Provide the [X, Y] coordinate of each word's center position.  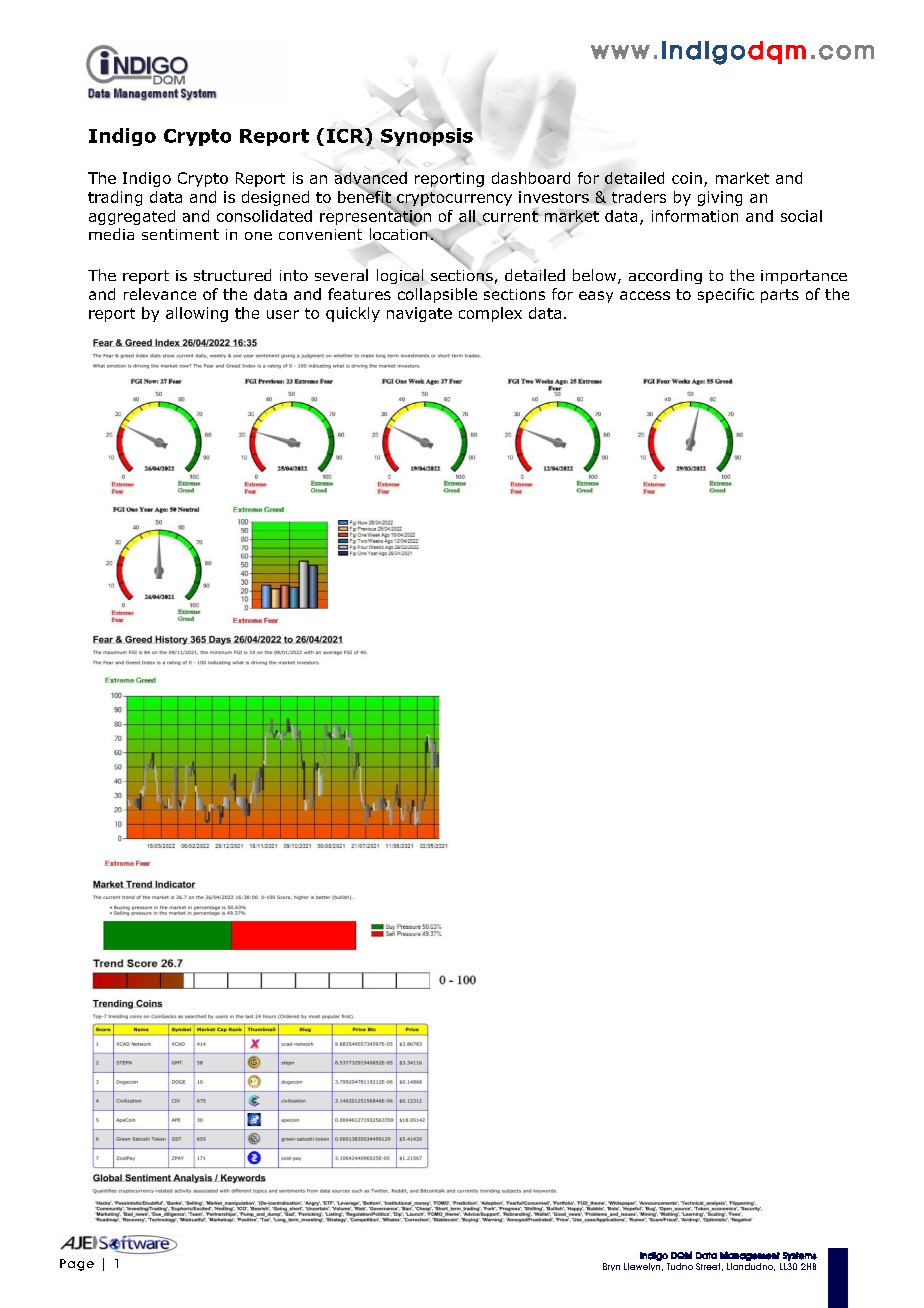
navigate [419, 314]
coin [687, 178]
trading [115, 198]
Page [77, 1265]
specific [726, 295]
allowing [197, 314]
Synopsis [427, 136]
